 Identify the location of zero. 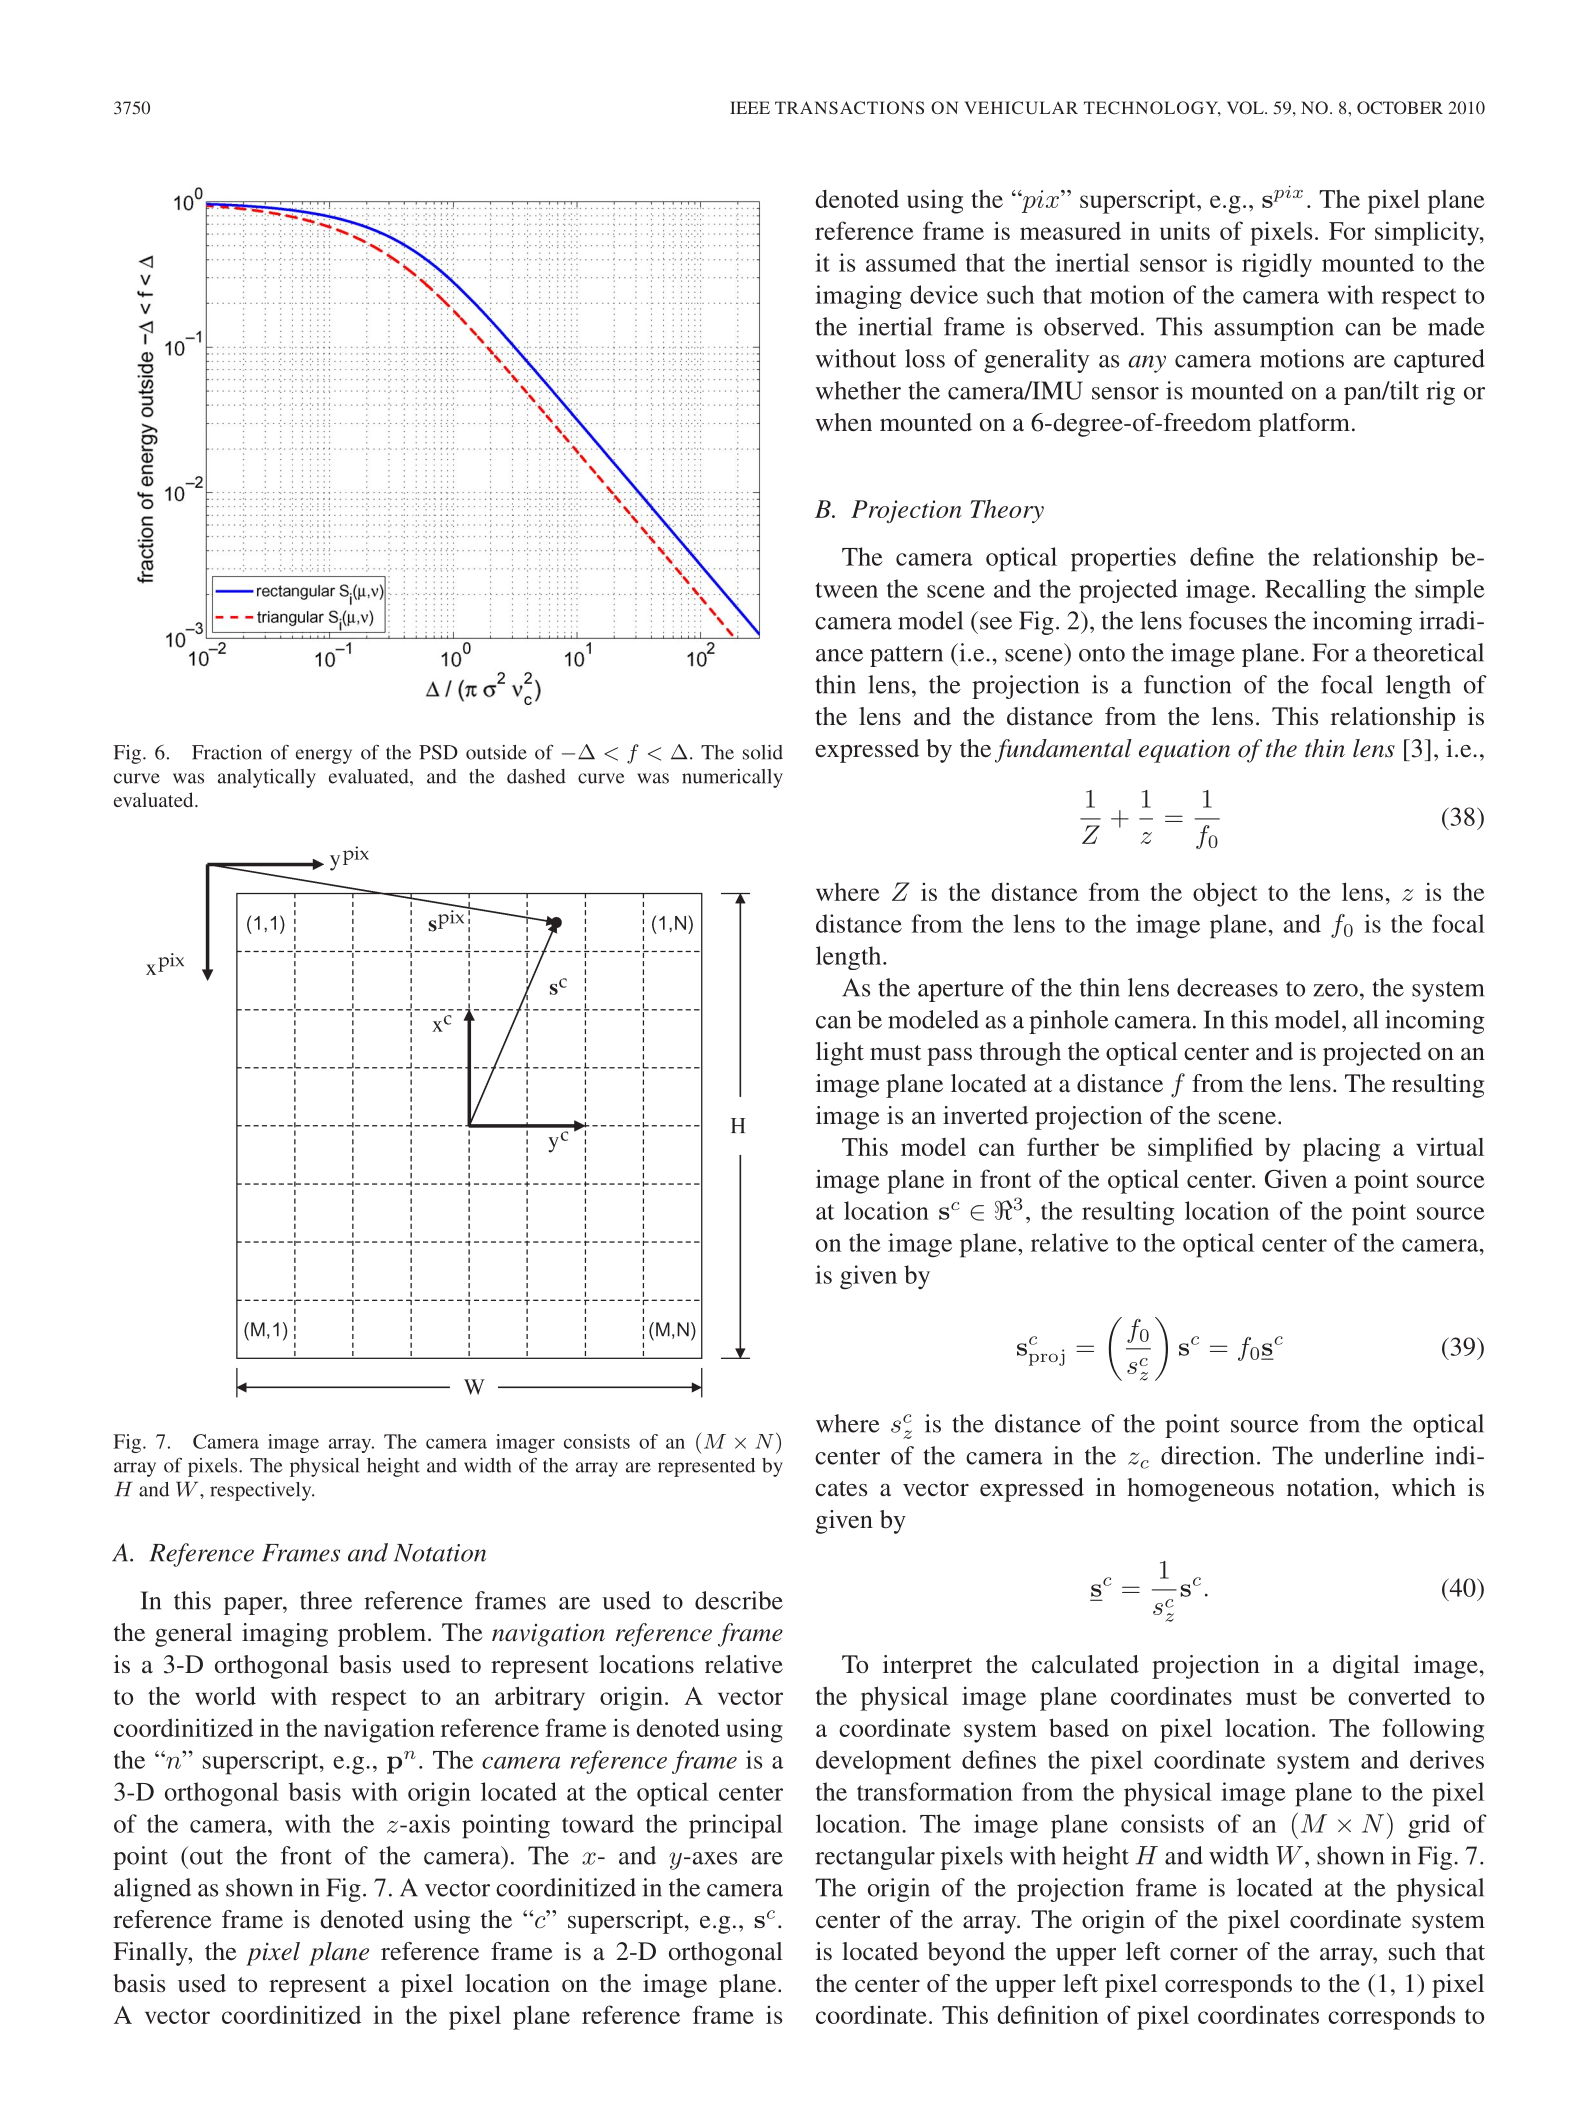
(1335, 990).
